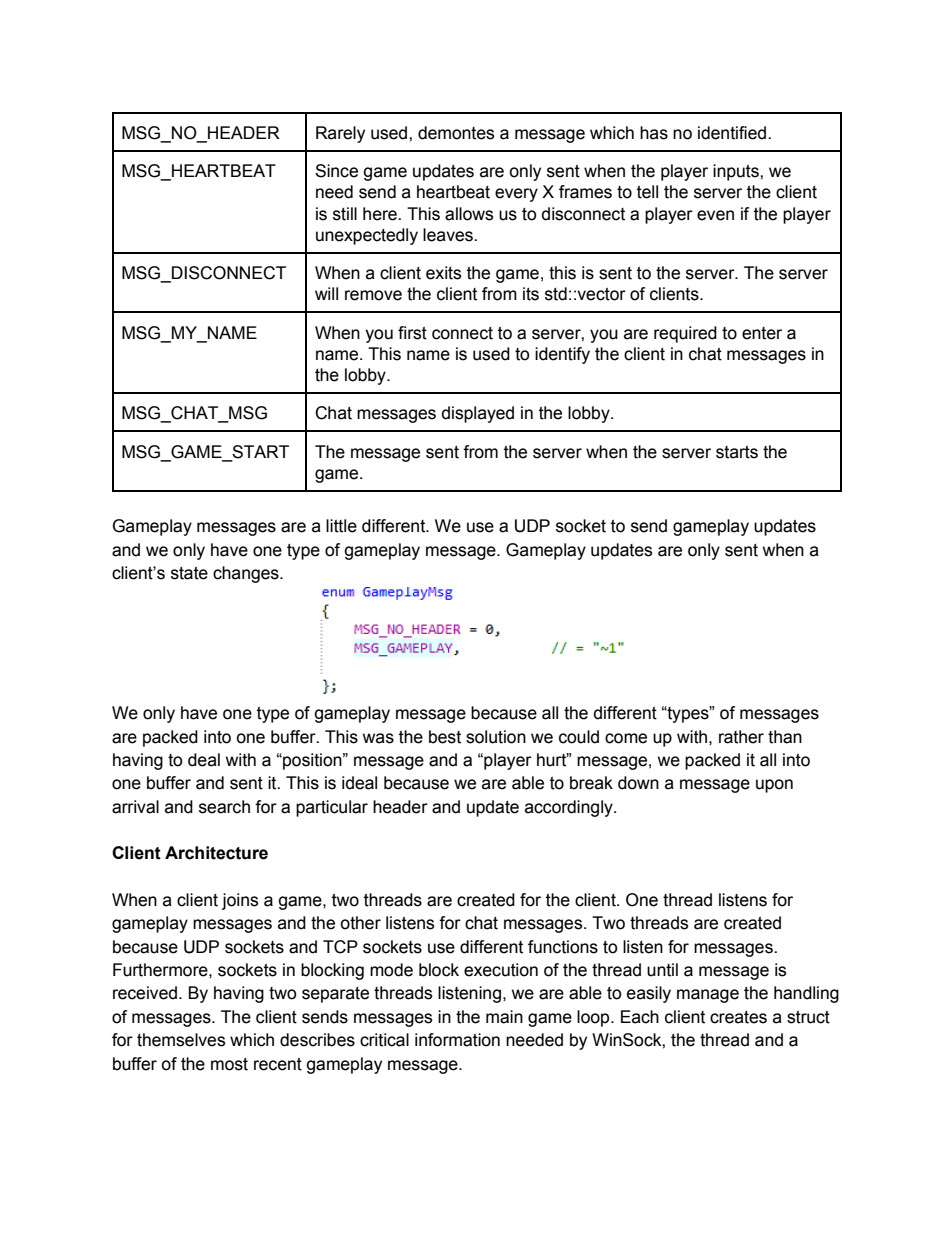 The height and width of the screenshot is (1233, 952). Describe the element at coordinates (189, 573) in the screenshot. I see `state` at that location.
